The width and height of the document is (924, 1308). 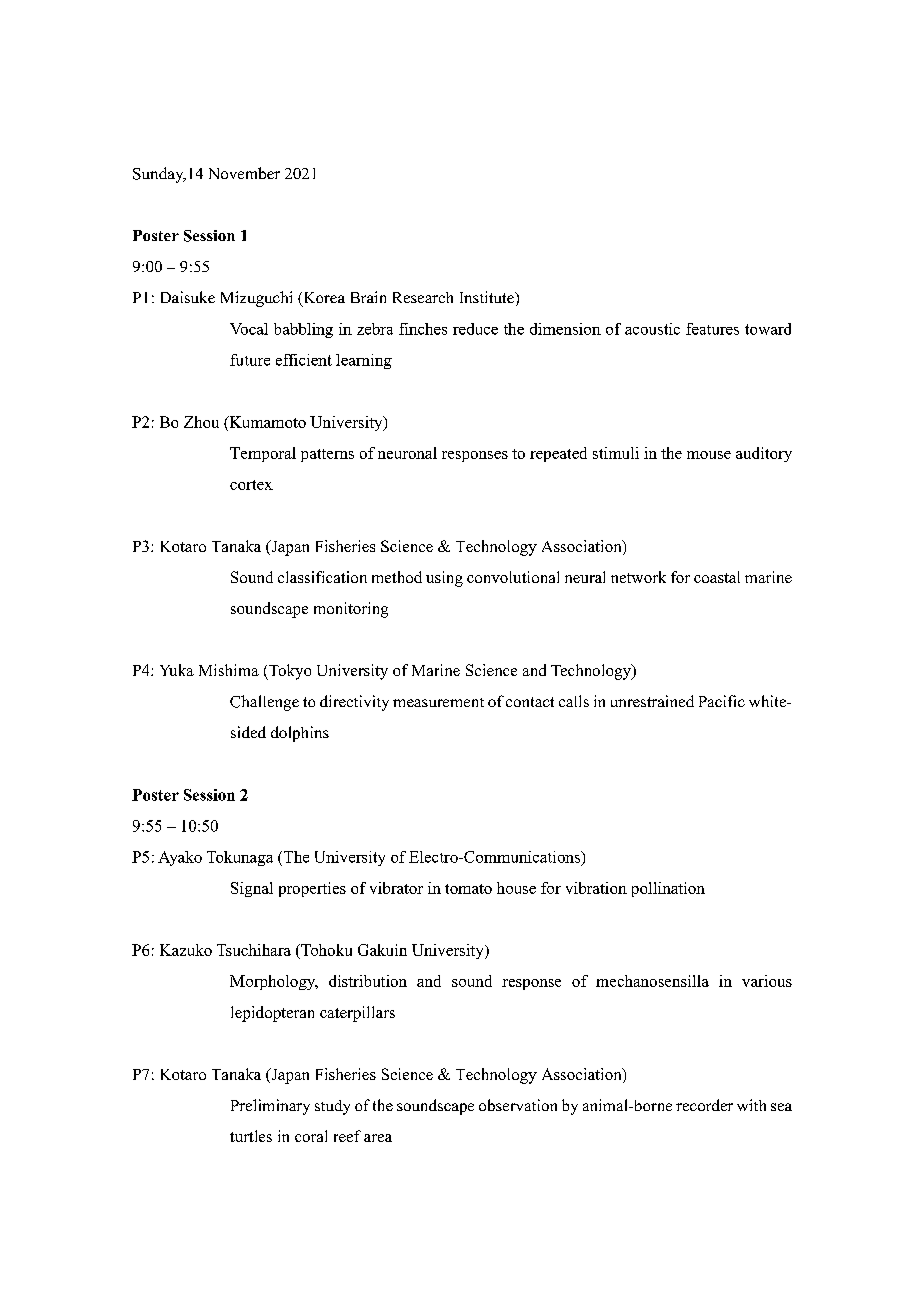 What do you see at coordinates (516, 888) in the document?
I see `house` at bounding box center [516, 888].
